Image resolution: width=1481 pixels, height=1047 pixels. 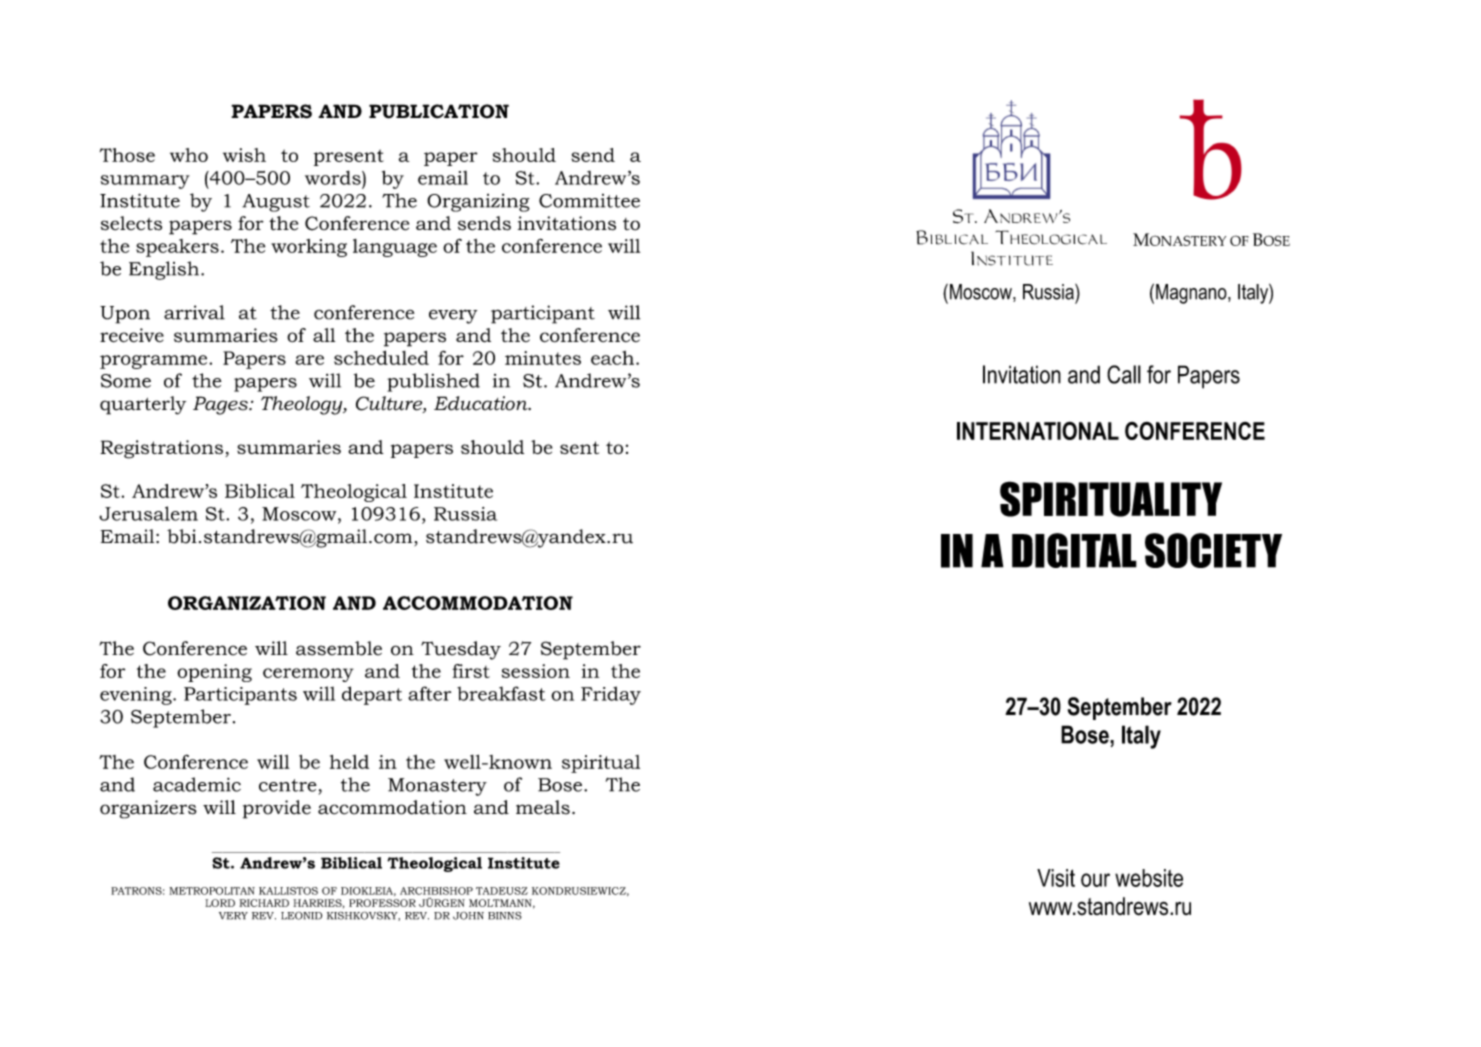 What do you see at coordinates (589, 201) in the screenshot?
I see `Committee` at bounding box center [589, 201].
